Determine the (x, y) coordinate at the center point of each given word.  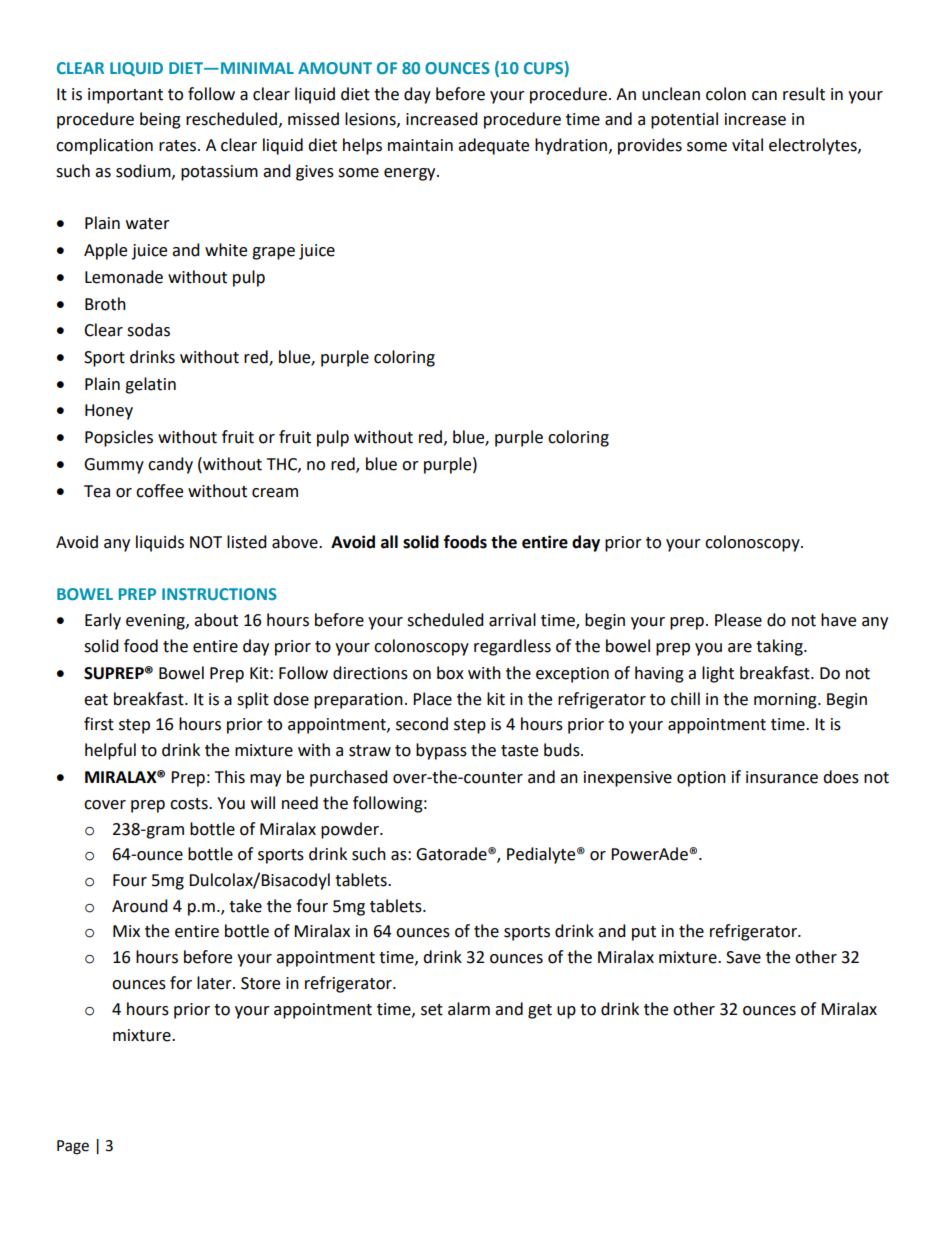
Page (73, 1147)
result (804, 94)
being (160, 120)
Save (743, 957)
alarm (469, 1009)
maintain (420, 145)
